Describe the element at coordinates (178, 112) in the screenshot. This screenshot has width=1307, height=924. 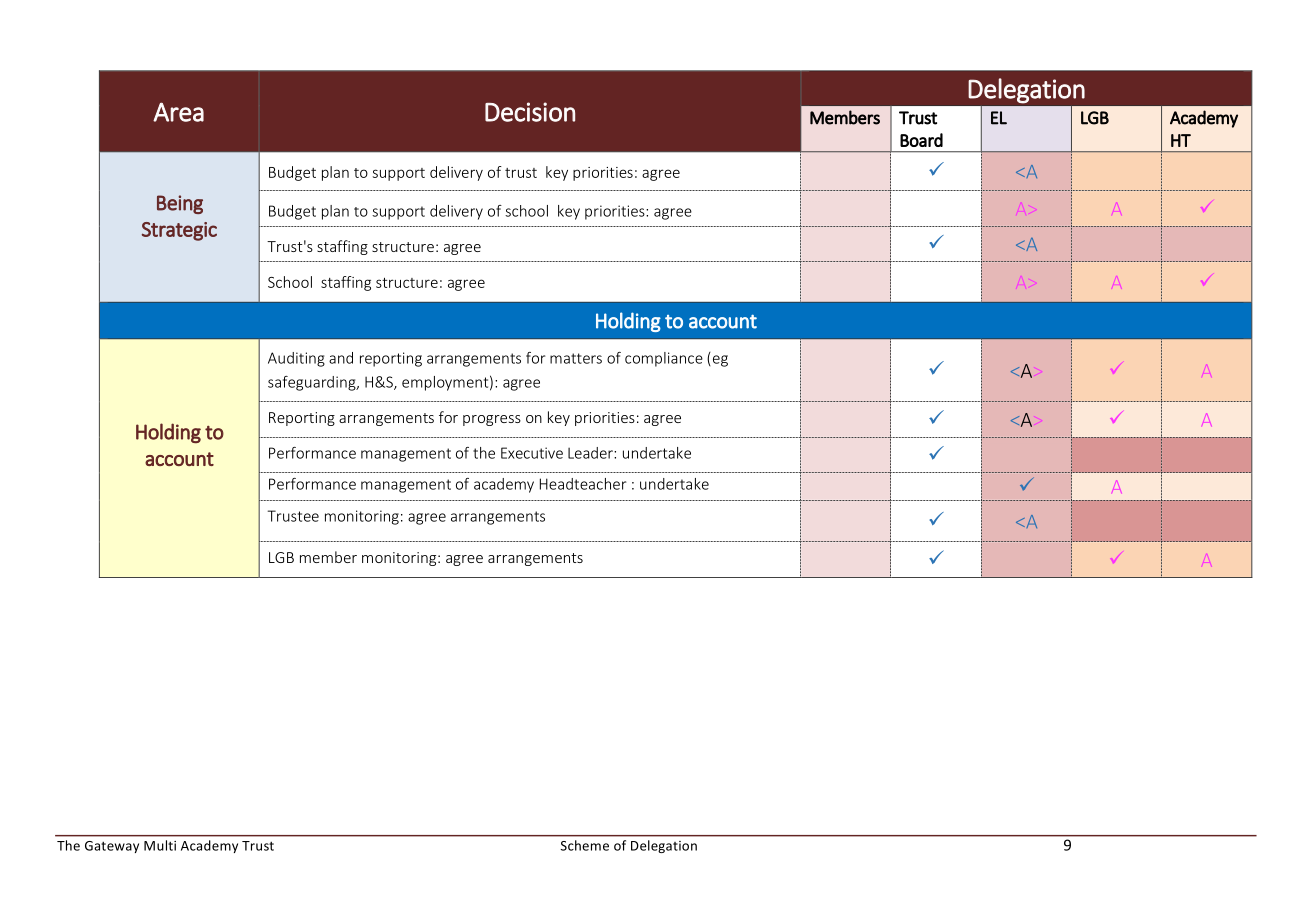
I see `Area` at that location.
